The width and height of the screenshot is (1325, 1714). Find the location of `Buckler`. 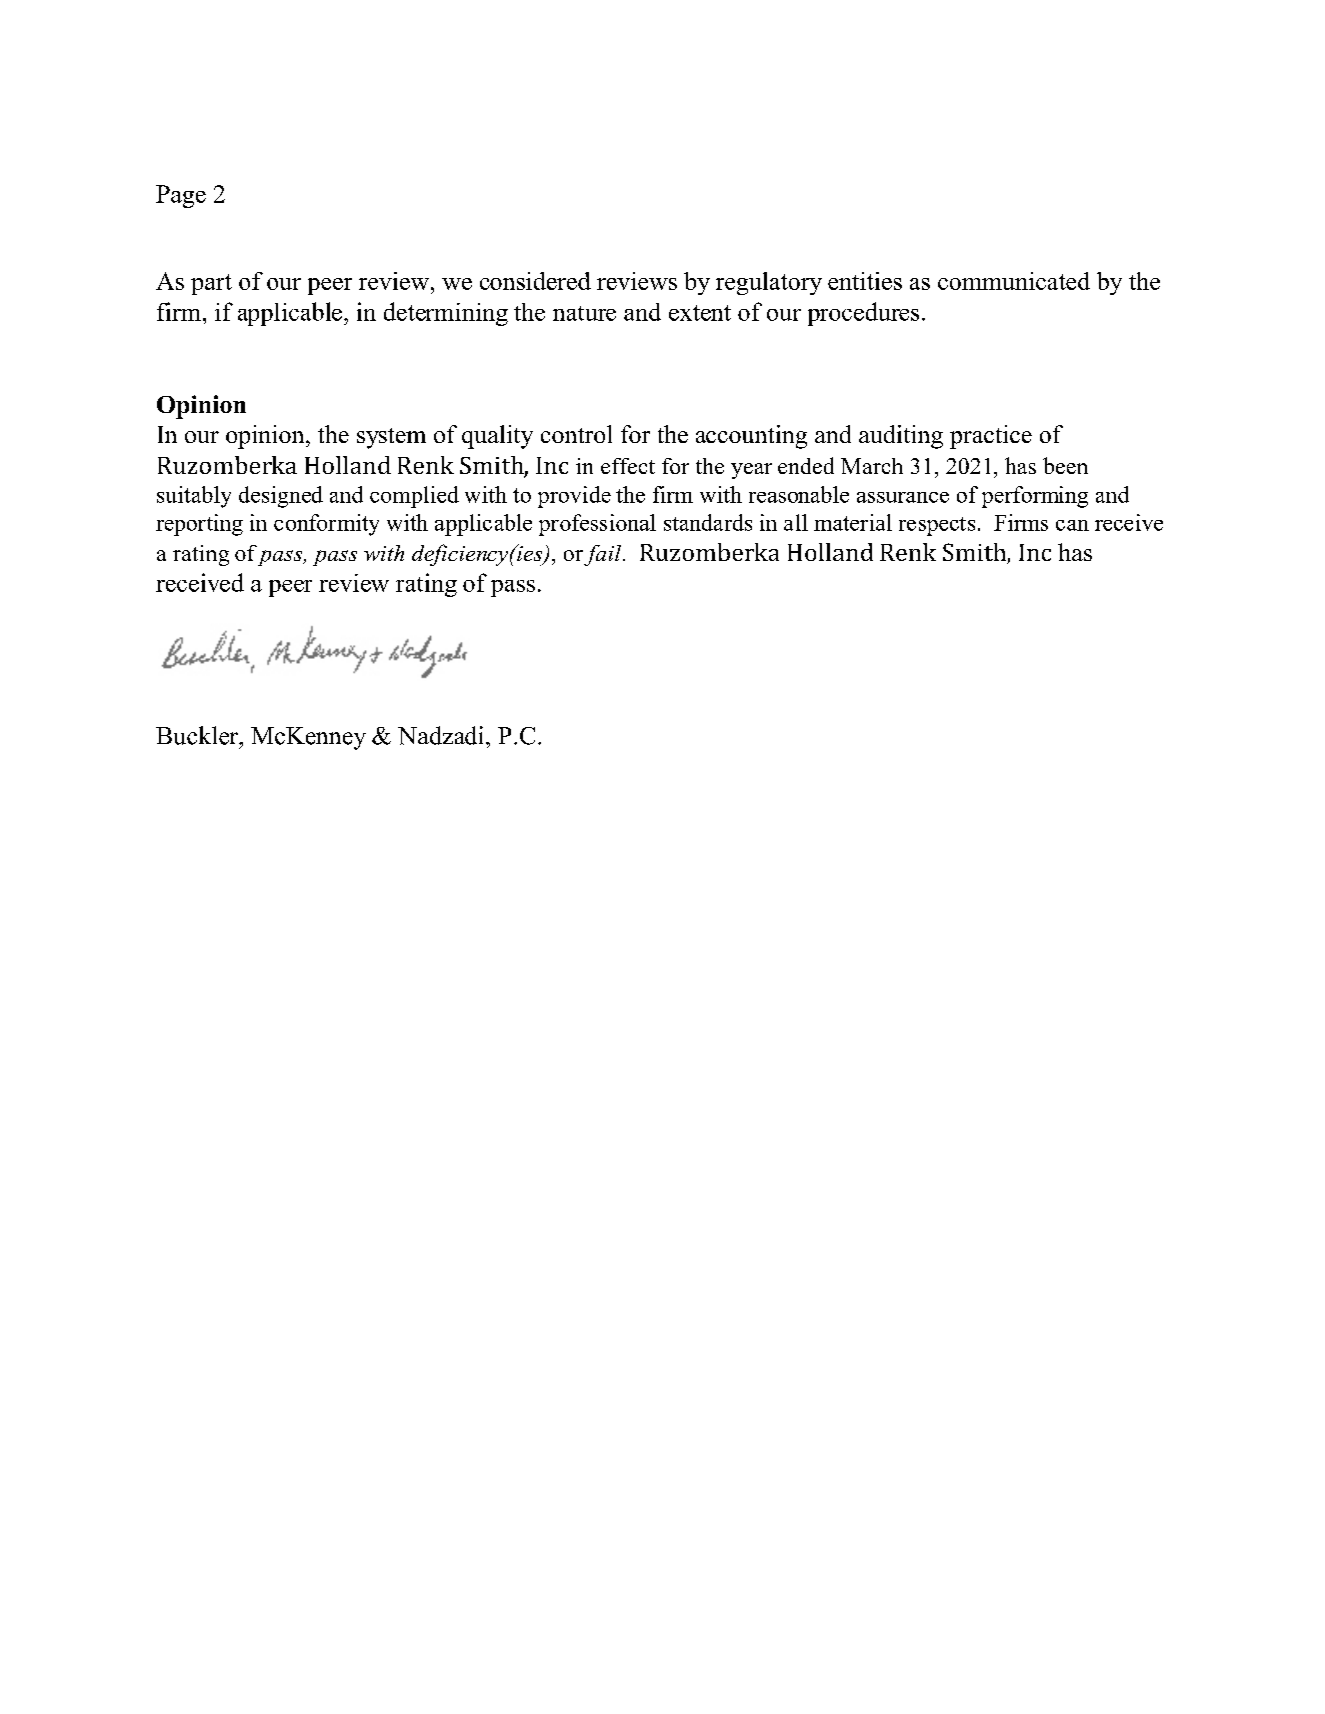

Buckler is located at coordinates (198, 735).
